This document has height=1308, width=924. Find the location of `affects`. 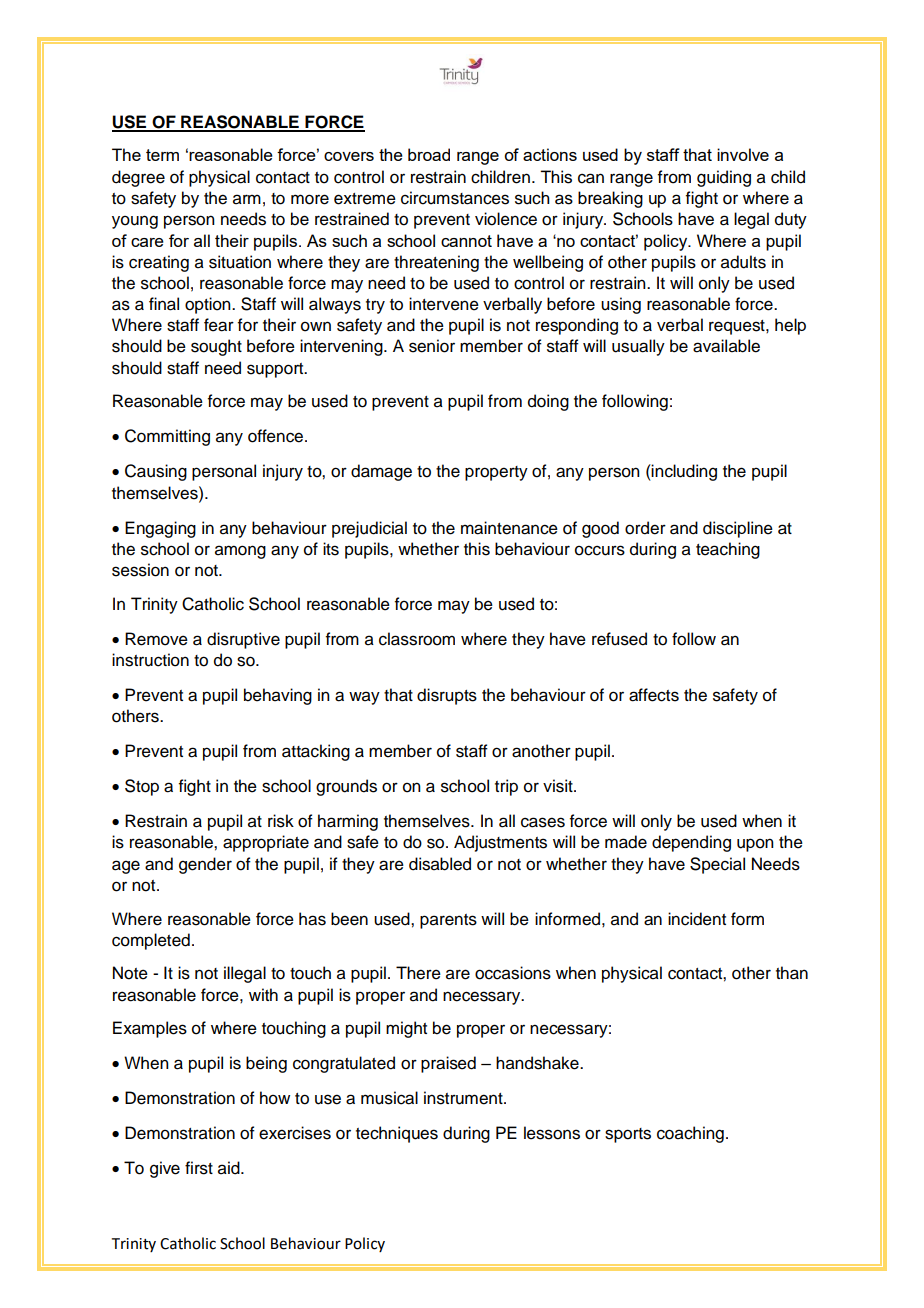

affects is located at coordinates (654, 695).
